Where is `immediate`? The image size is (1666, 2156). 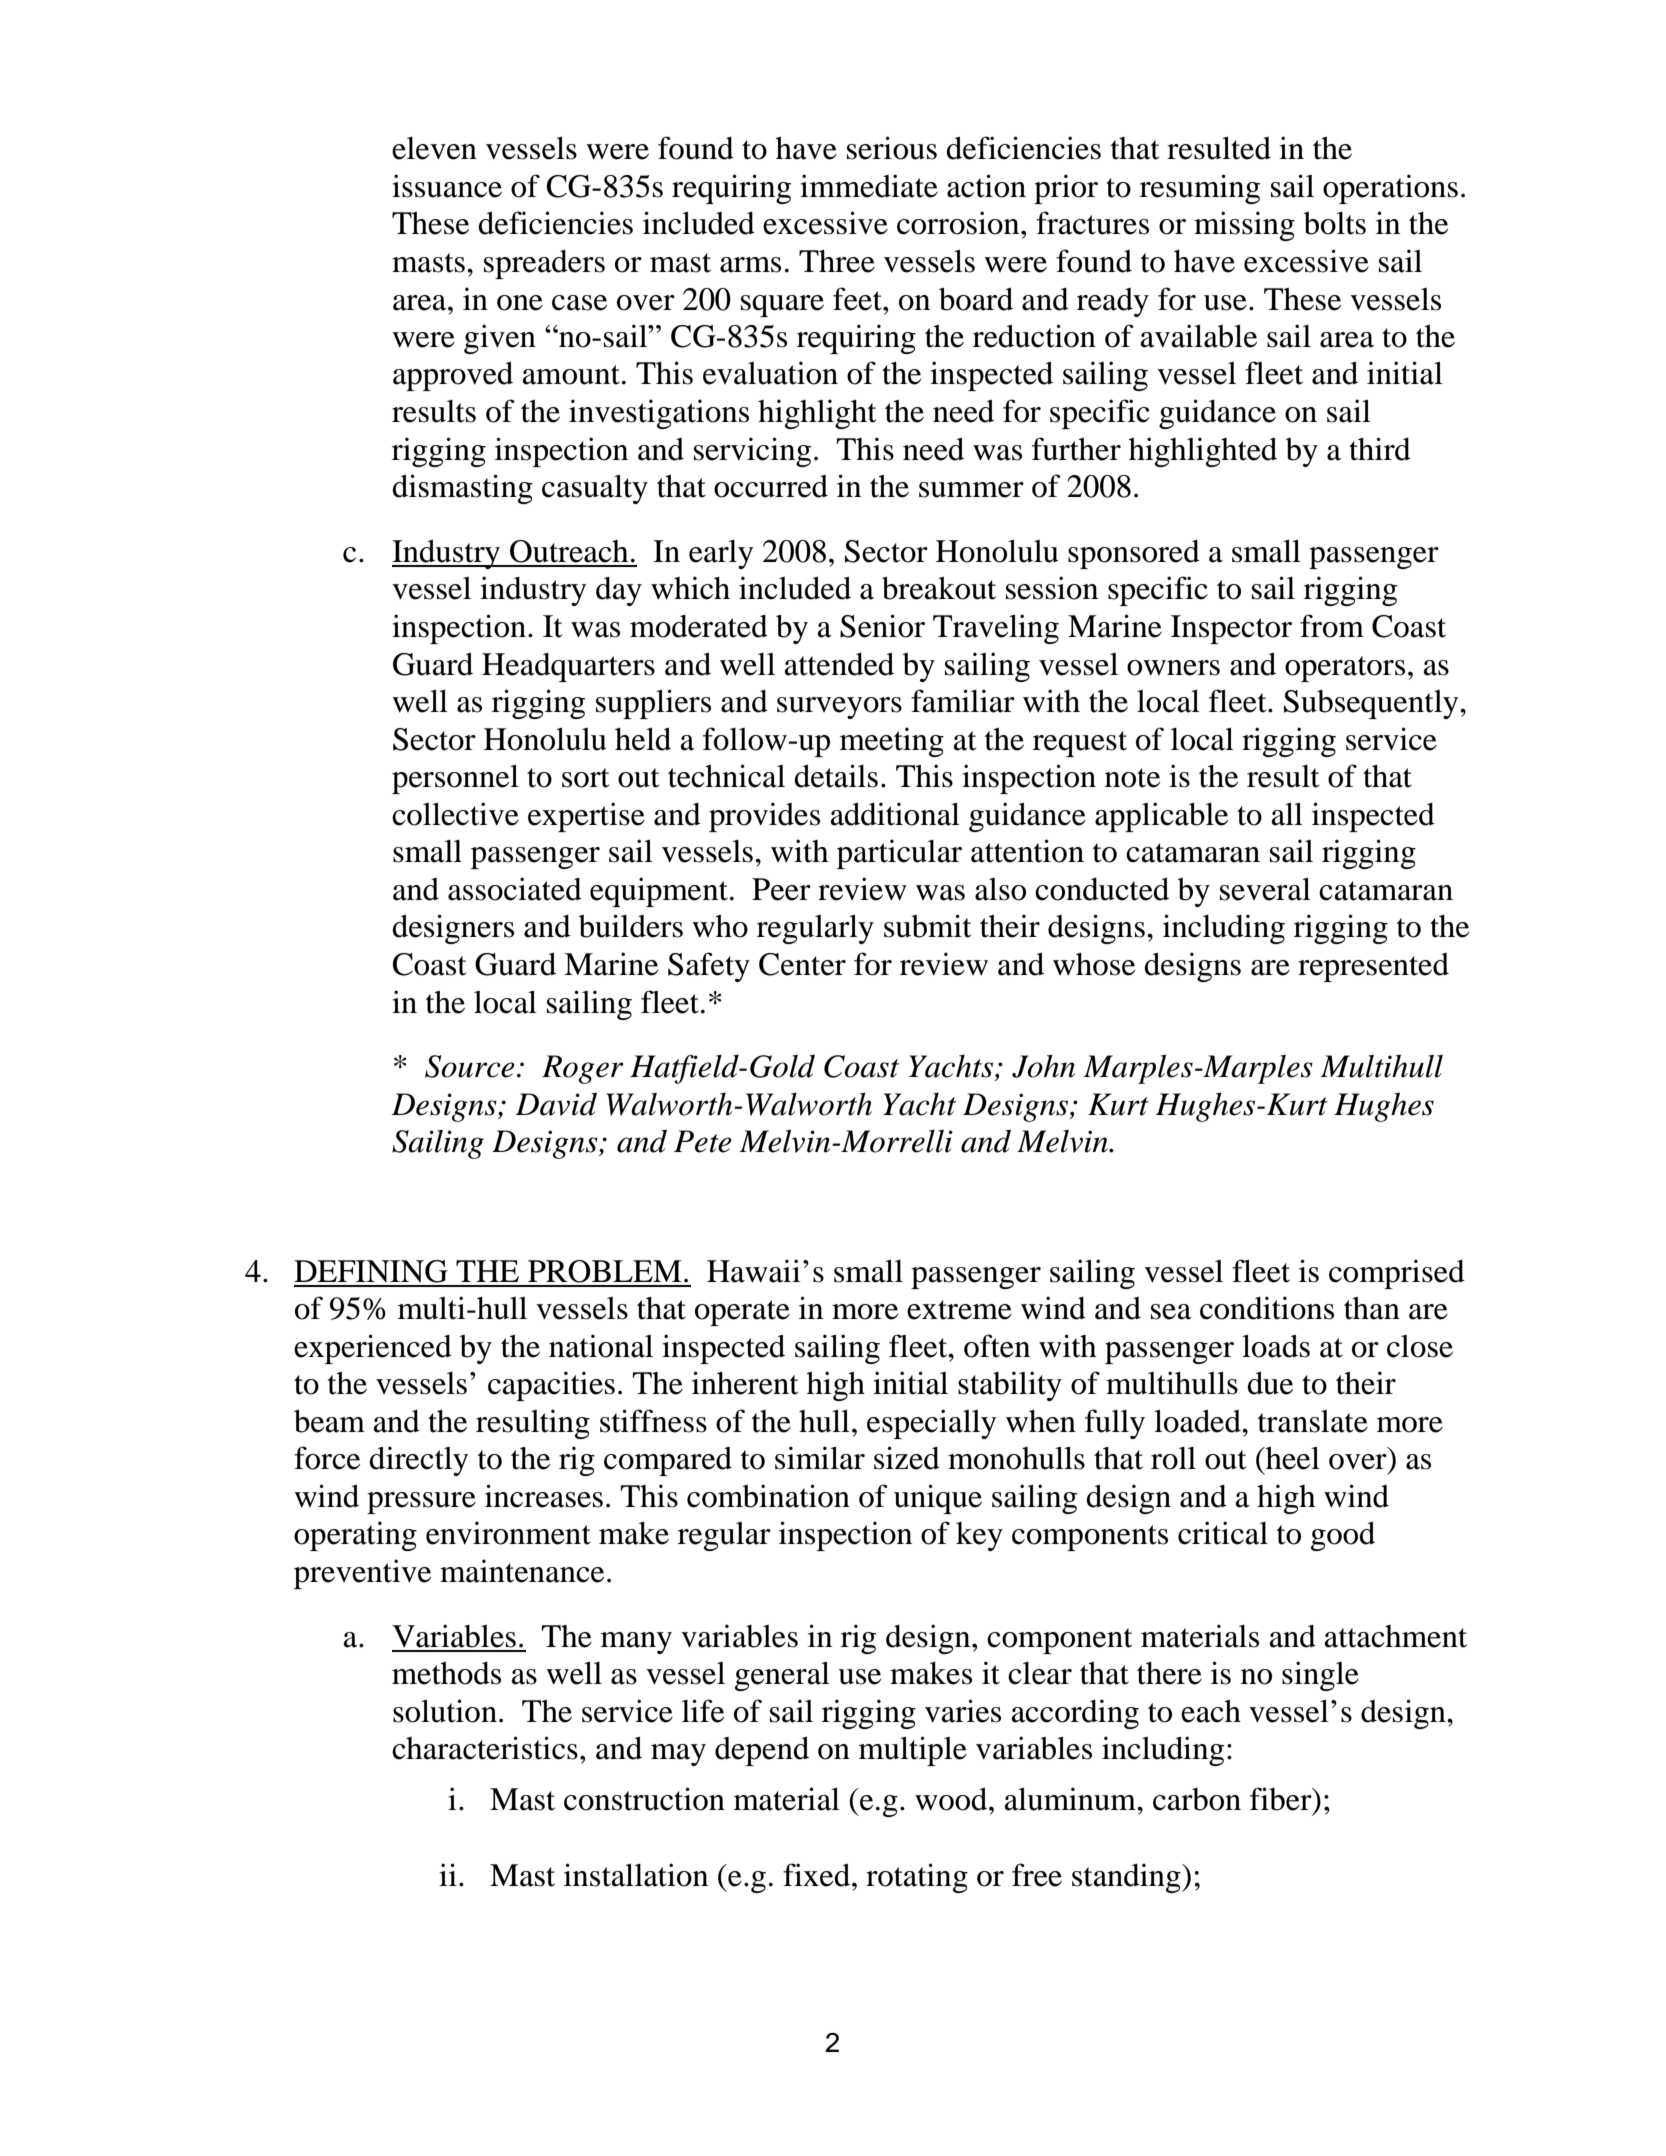
immediate is located at coordinates (869, 186).
